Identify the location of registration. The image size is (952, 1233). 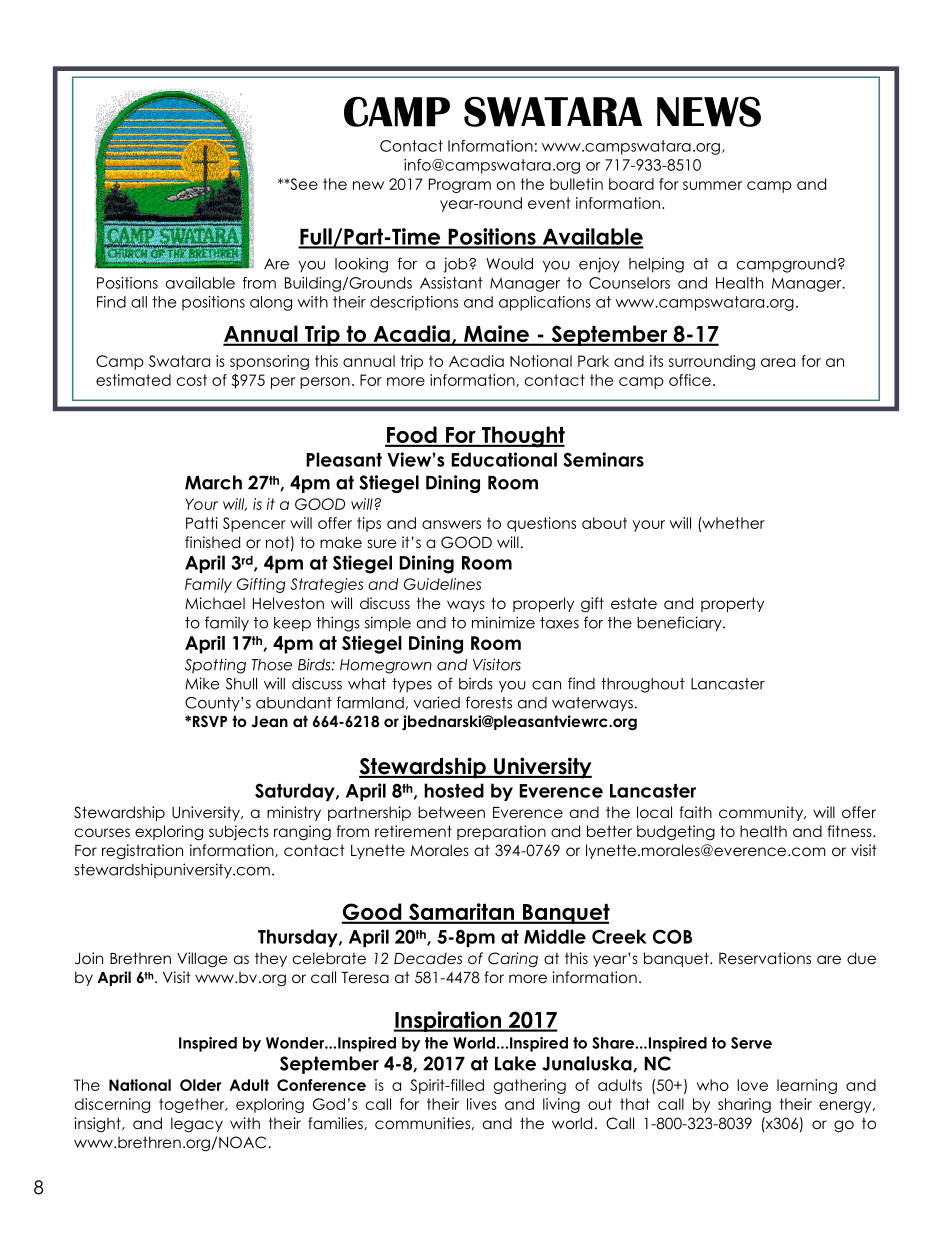
(142, 851).
